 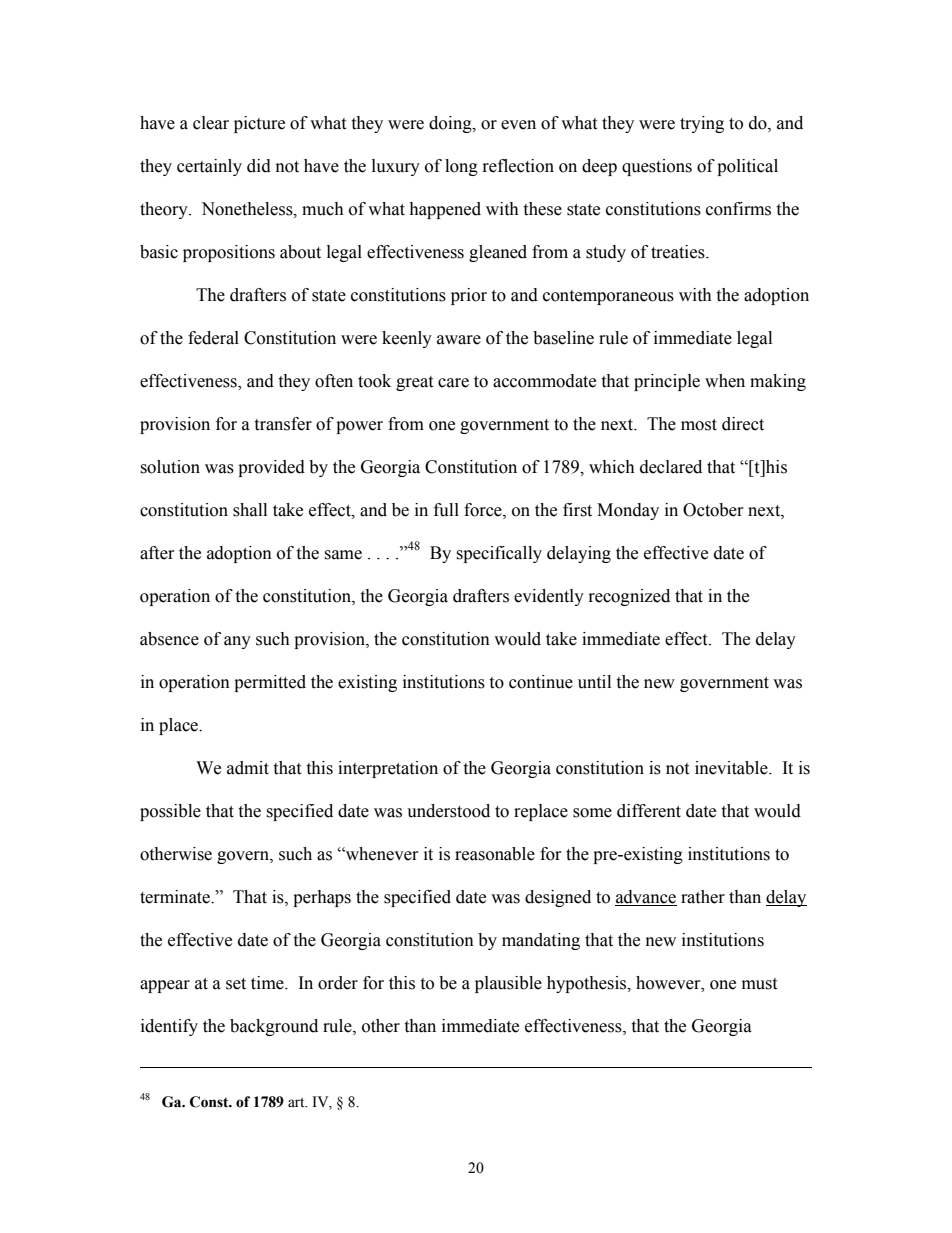 I want to click on certainly, so click(x=209, y=167).
